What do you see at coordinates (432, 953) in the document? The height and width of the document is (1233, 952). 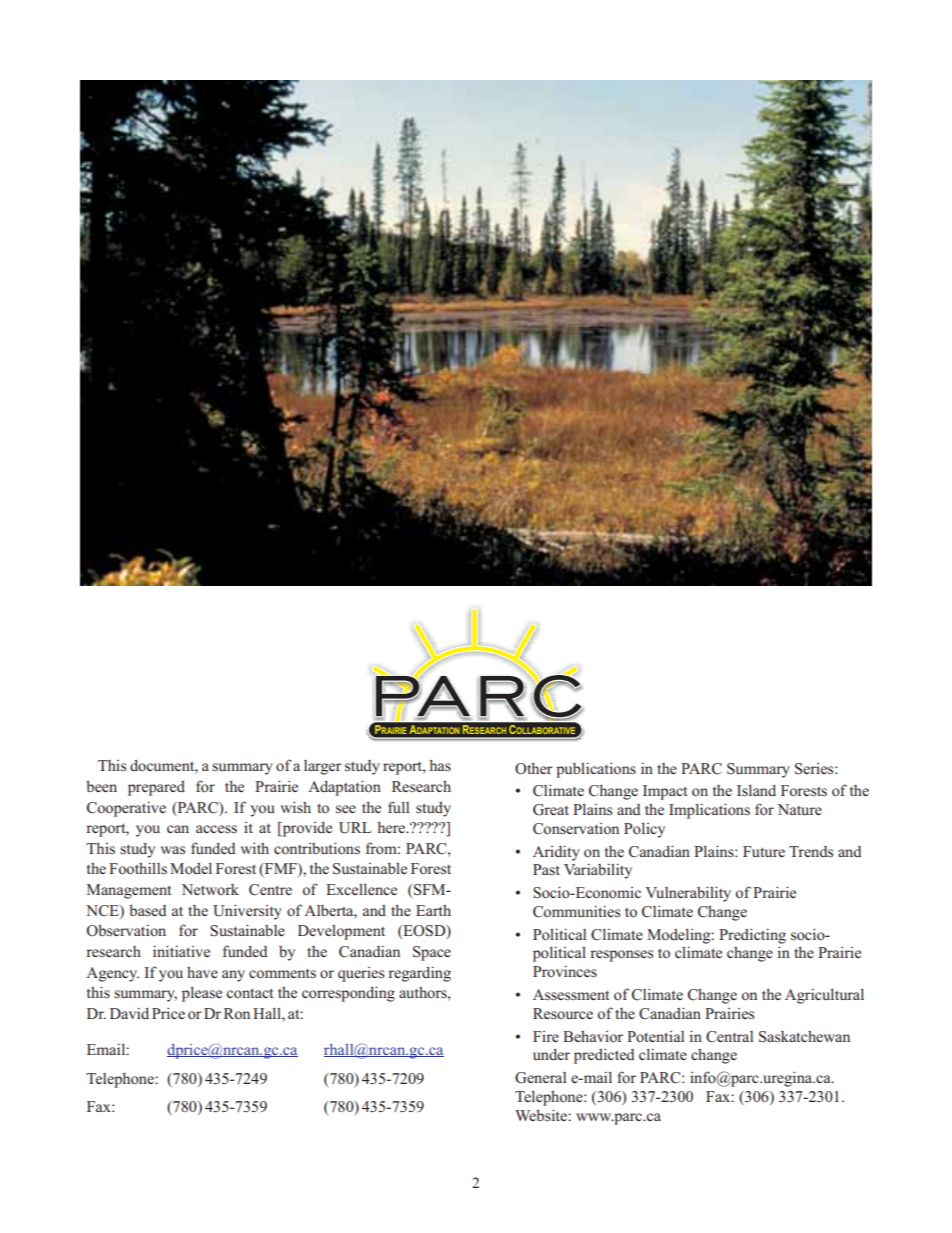 I see `Space` at bounding box center [432, 953].
